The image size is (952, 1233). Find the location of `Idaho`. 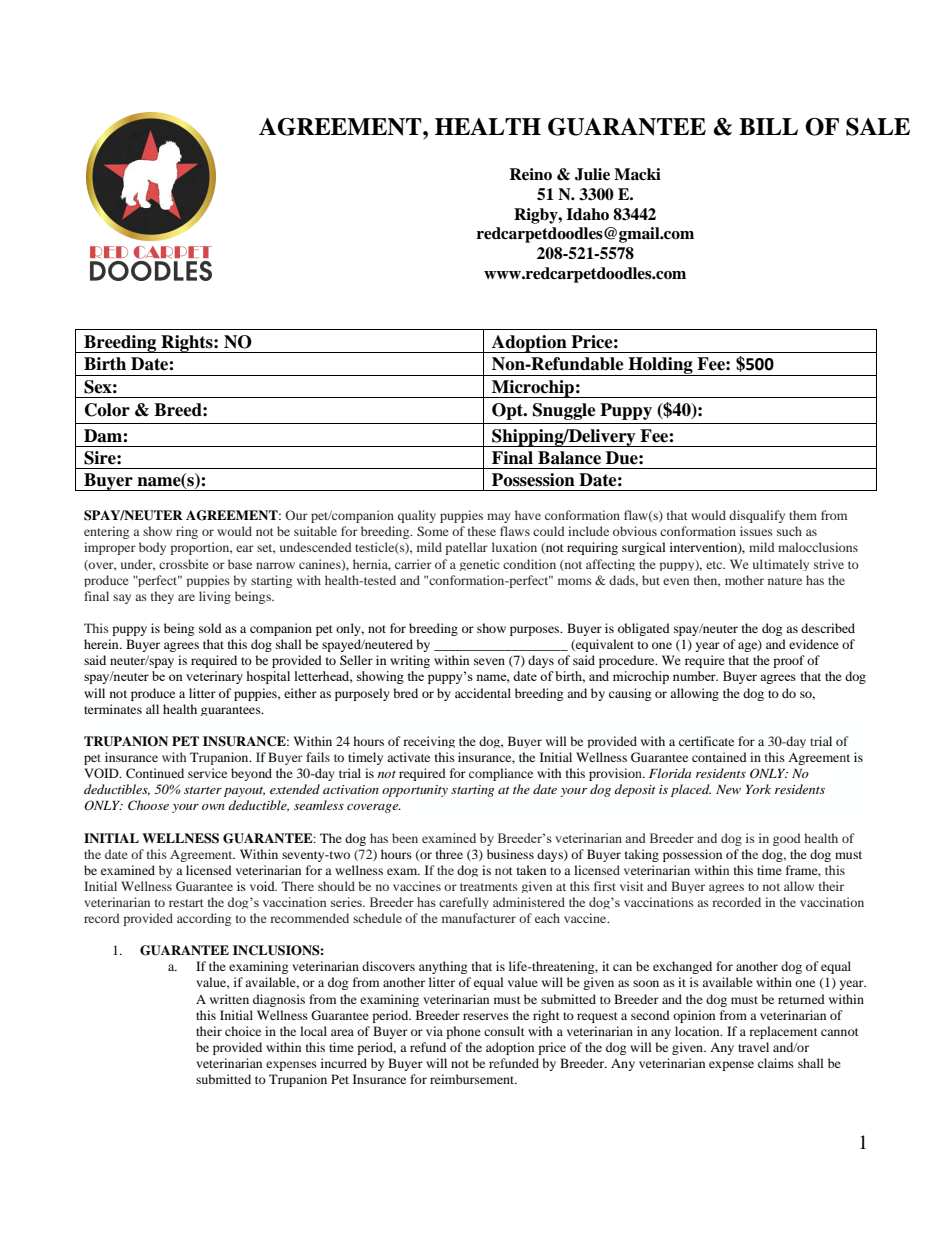

Idaho is located at coordinates (587, 214).
